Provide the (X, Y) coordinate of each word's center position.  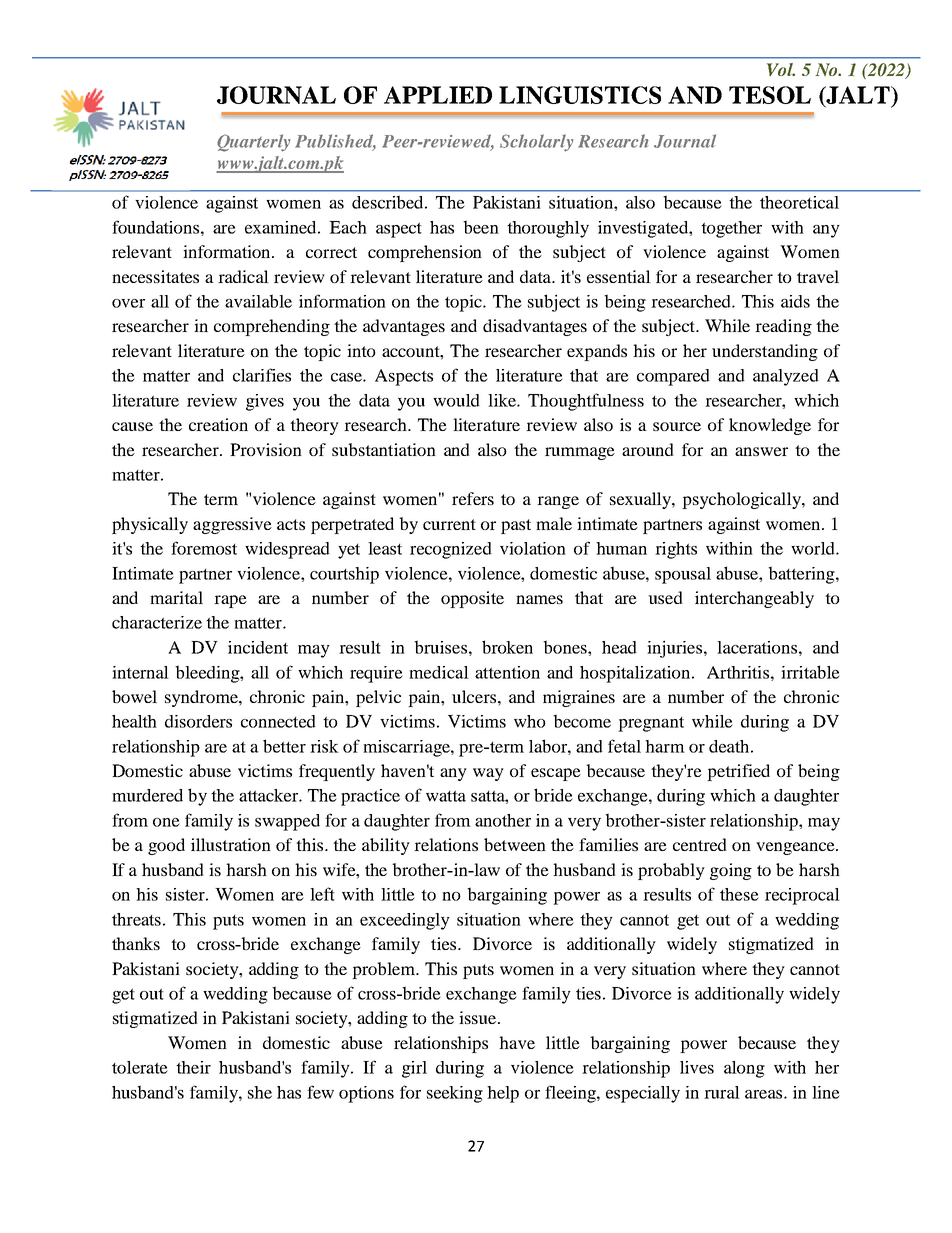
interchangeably (754, 599)
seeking (455, 1094)
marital (176, 597)
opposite (472, 599)
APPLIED (438, 95)
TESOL (770, 95)
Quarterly (253, 143)
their (193, 1067)
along (744, 1069)
